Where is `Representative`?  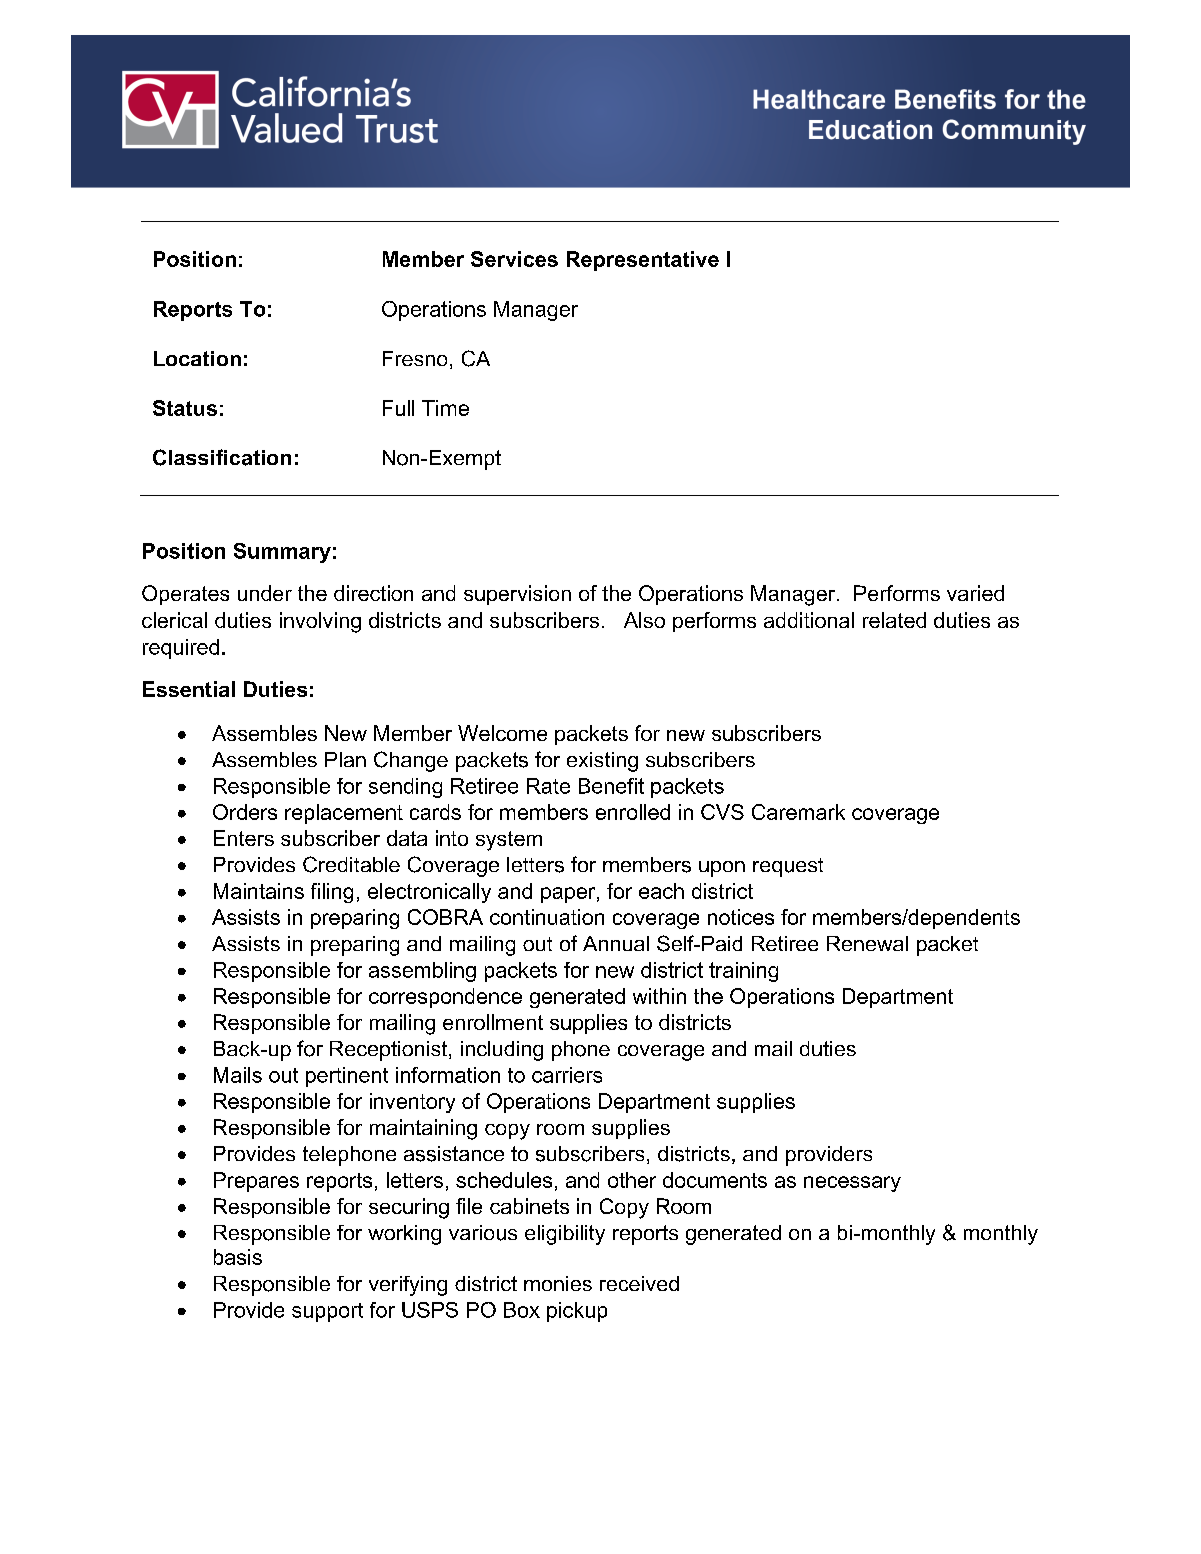 Representative is located at coordinates (643, 261).
